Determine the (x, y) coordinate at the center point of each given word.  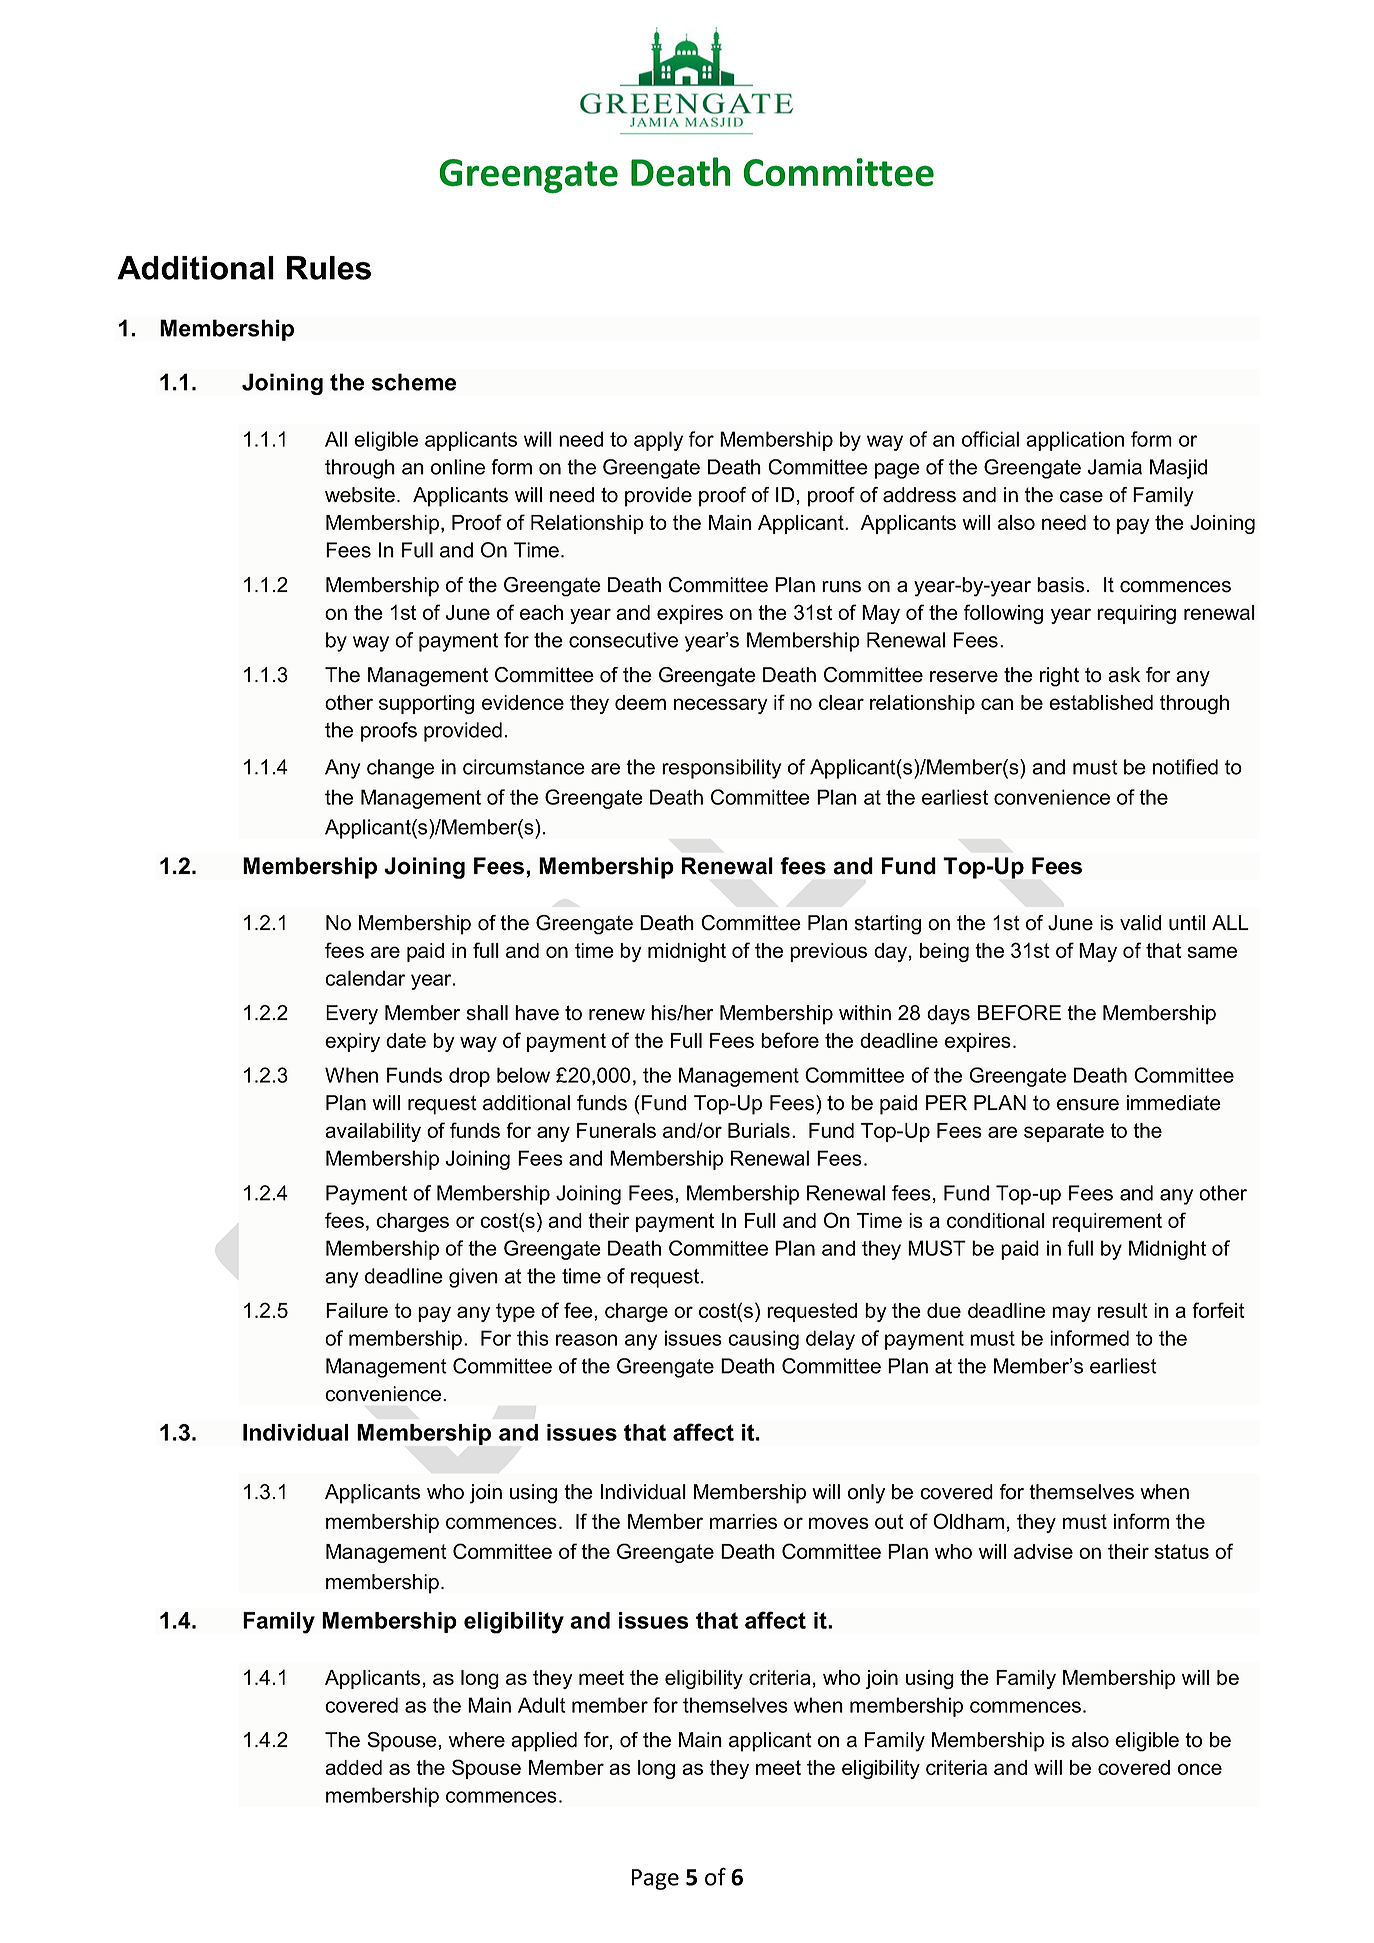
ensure (1088, 1105)
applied (544, 1742)
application (1075, 441)
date (406, 1040)
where (477, 1740)
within (865, 1012)
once (1200, 1769)
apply (658, 441)
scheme (414, 382)
